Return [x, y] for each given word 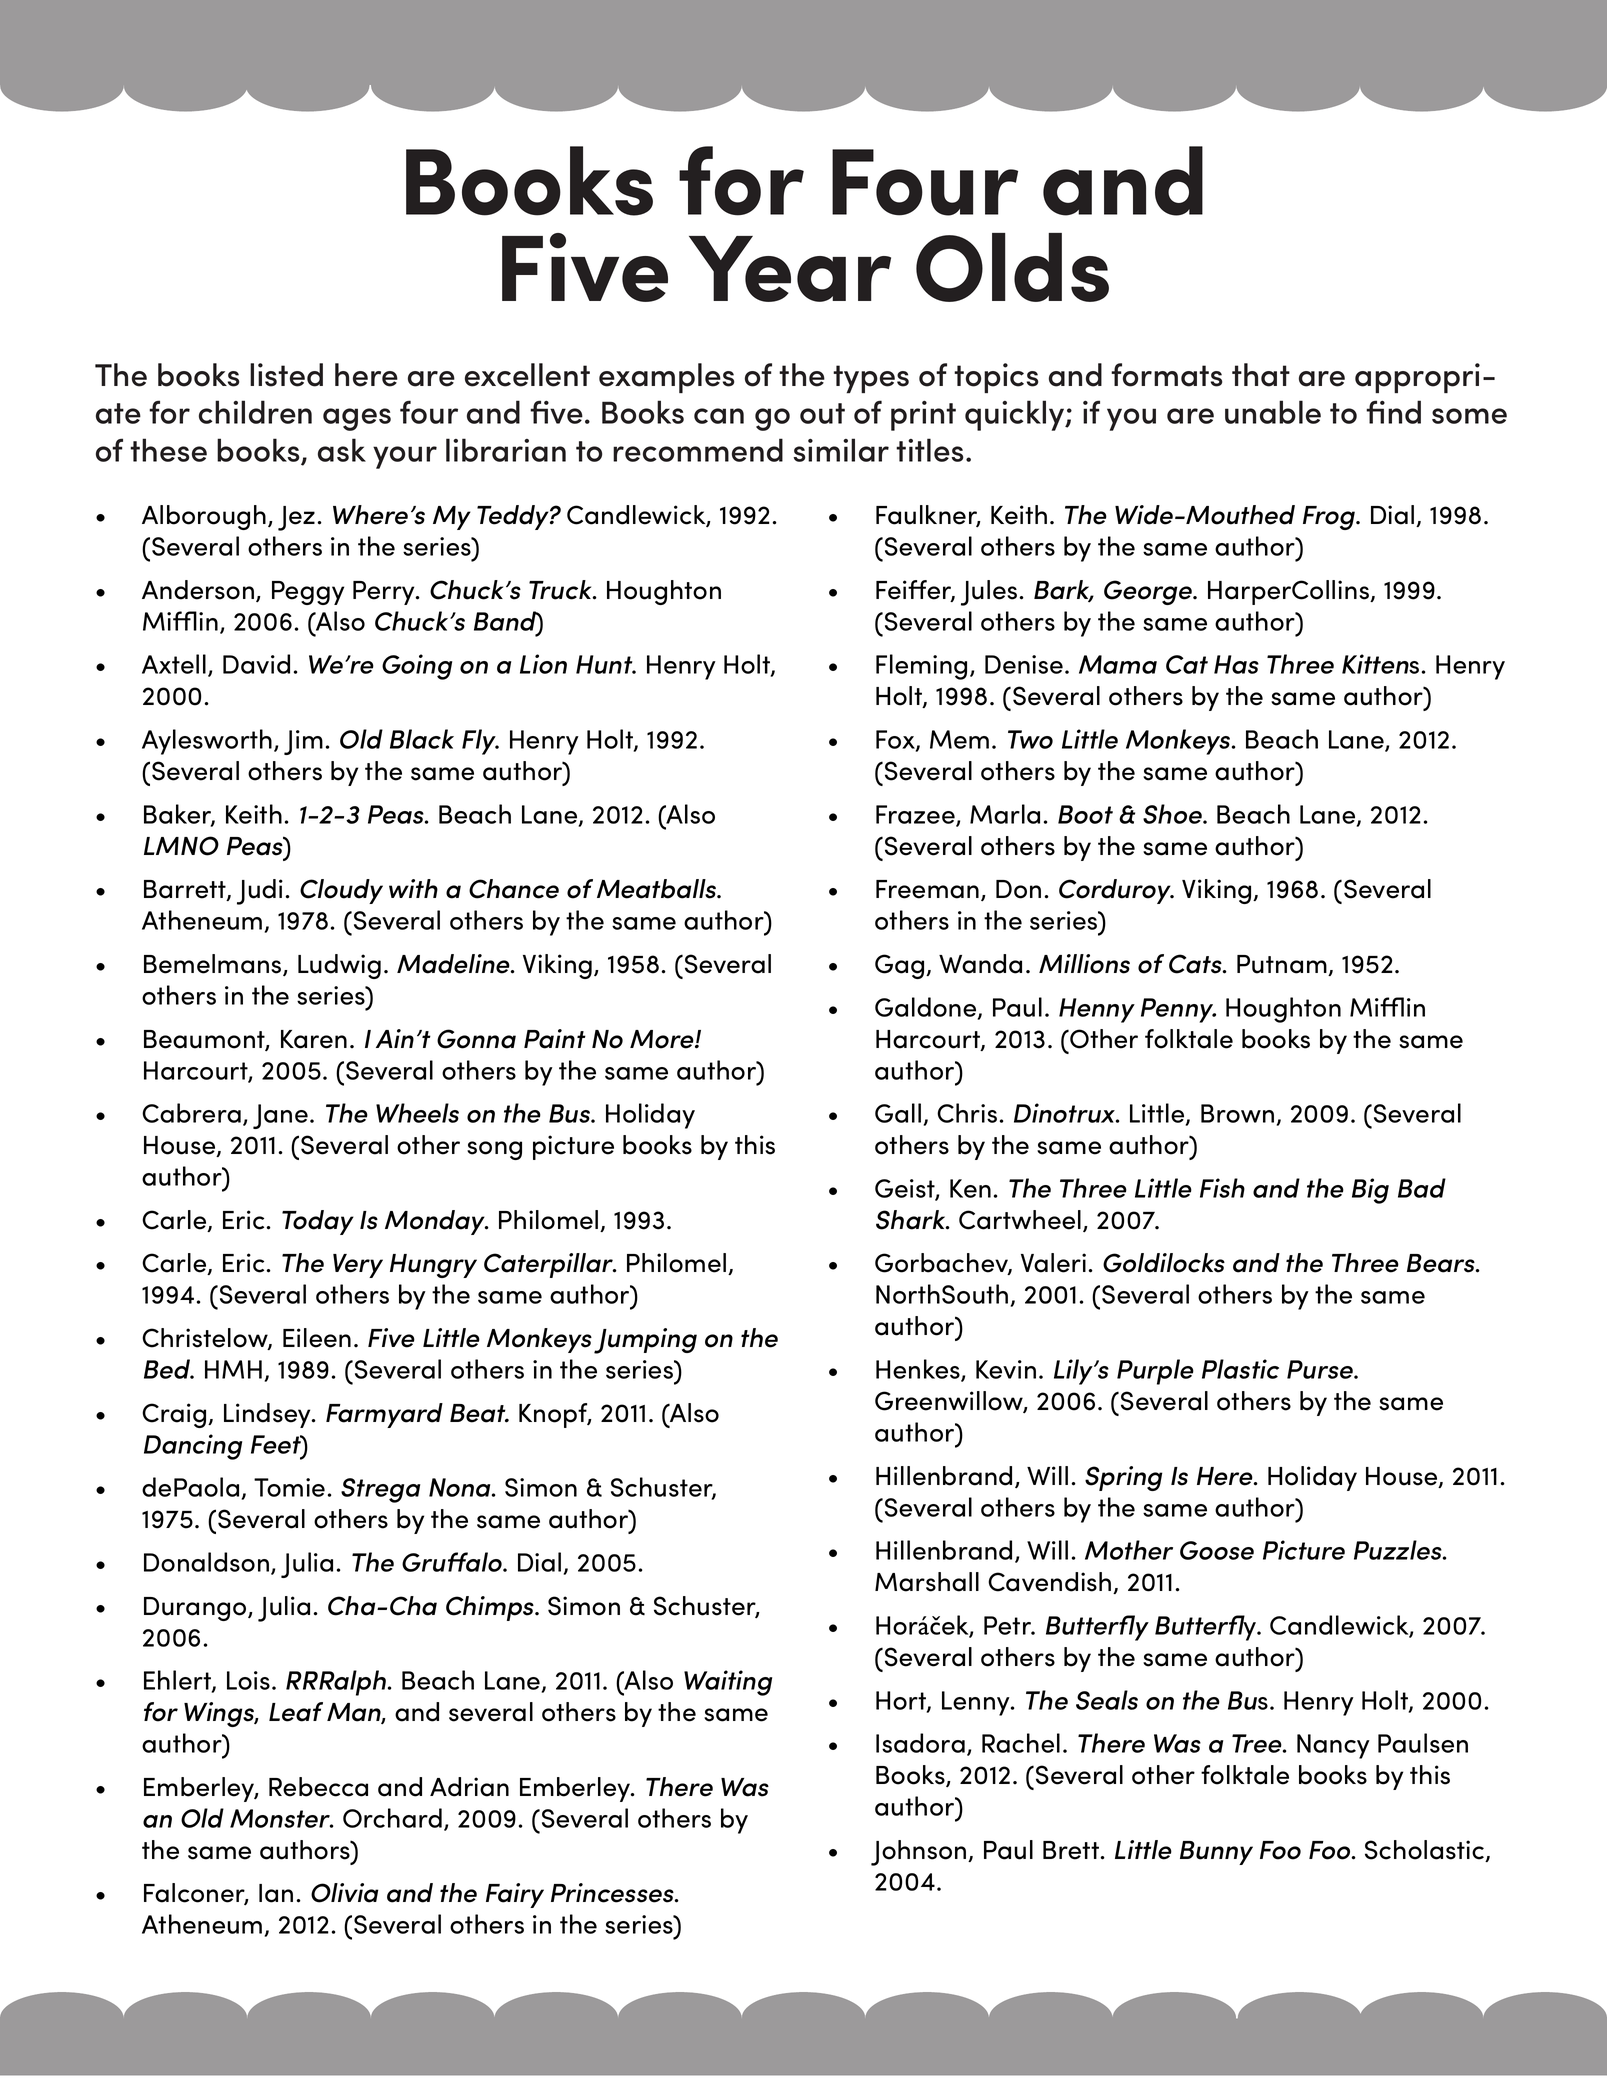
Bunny [1216, 1853]
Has [1236, 664]
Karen [314, 1039]
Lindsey [268, 1415]
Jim [303, 742]
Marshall [927, 1582]
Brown [1237, 1113]
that [1261, 375]
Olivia [345, 1893]
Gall [898, 1113]
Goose [1217, 1550]
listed [286, 375]
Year [790, 269]
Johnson [920, 1853]
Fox [896, 740]
